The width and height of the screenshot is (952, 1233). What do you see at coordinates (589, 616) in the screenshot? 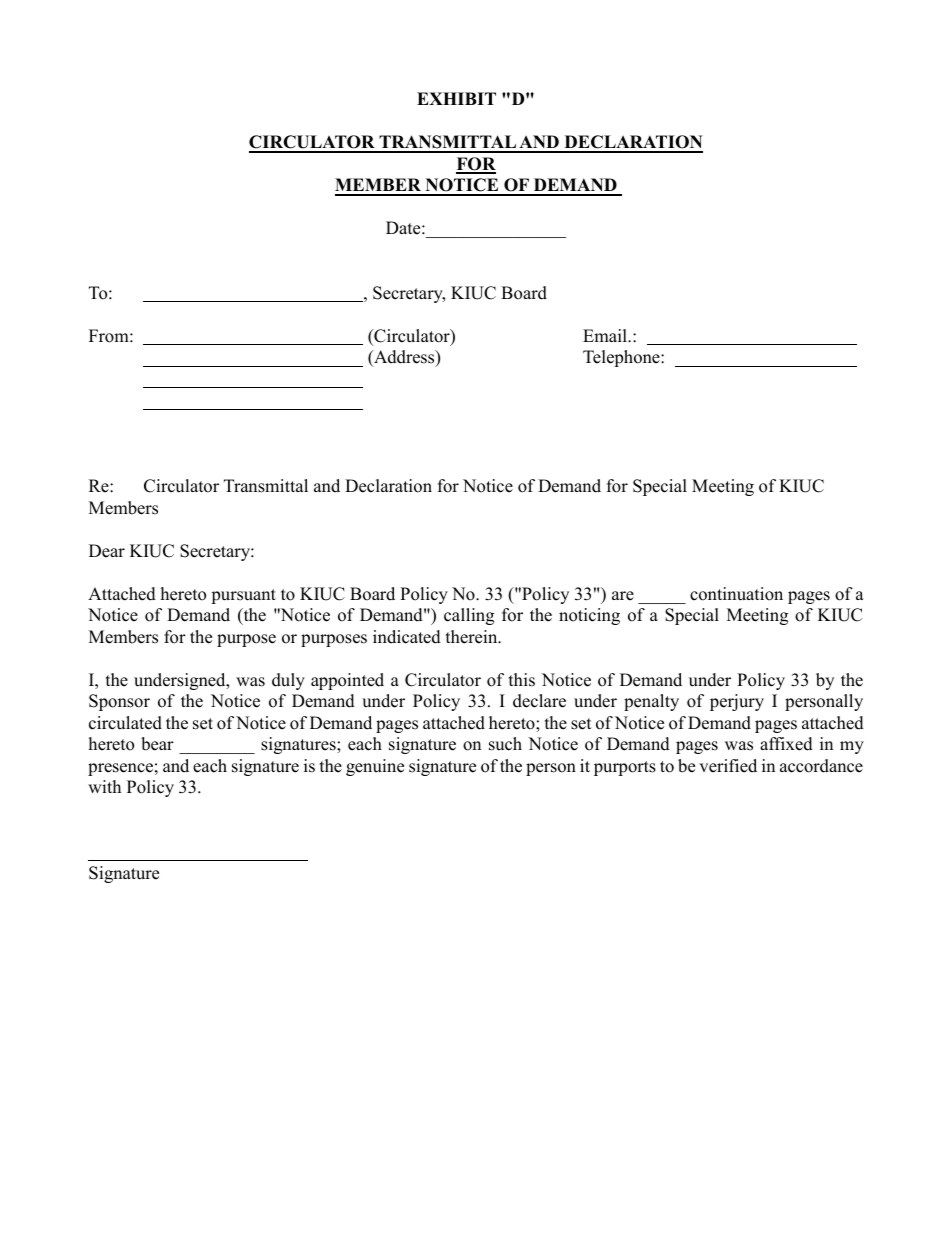
I see `noticing` at bounding box center [589, 616].
